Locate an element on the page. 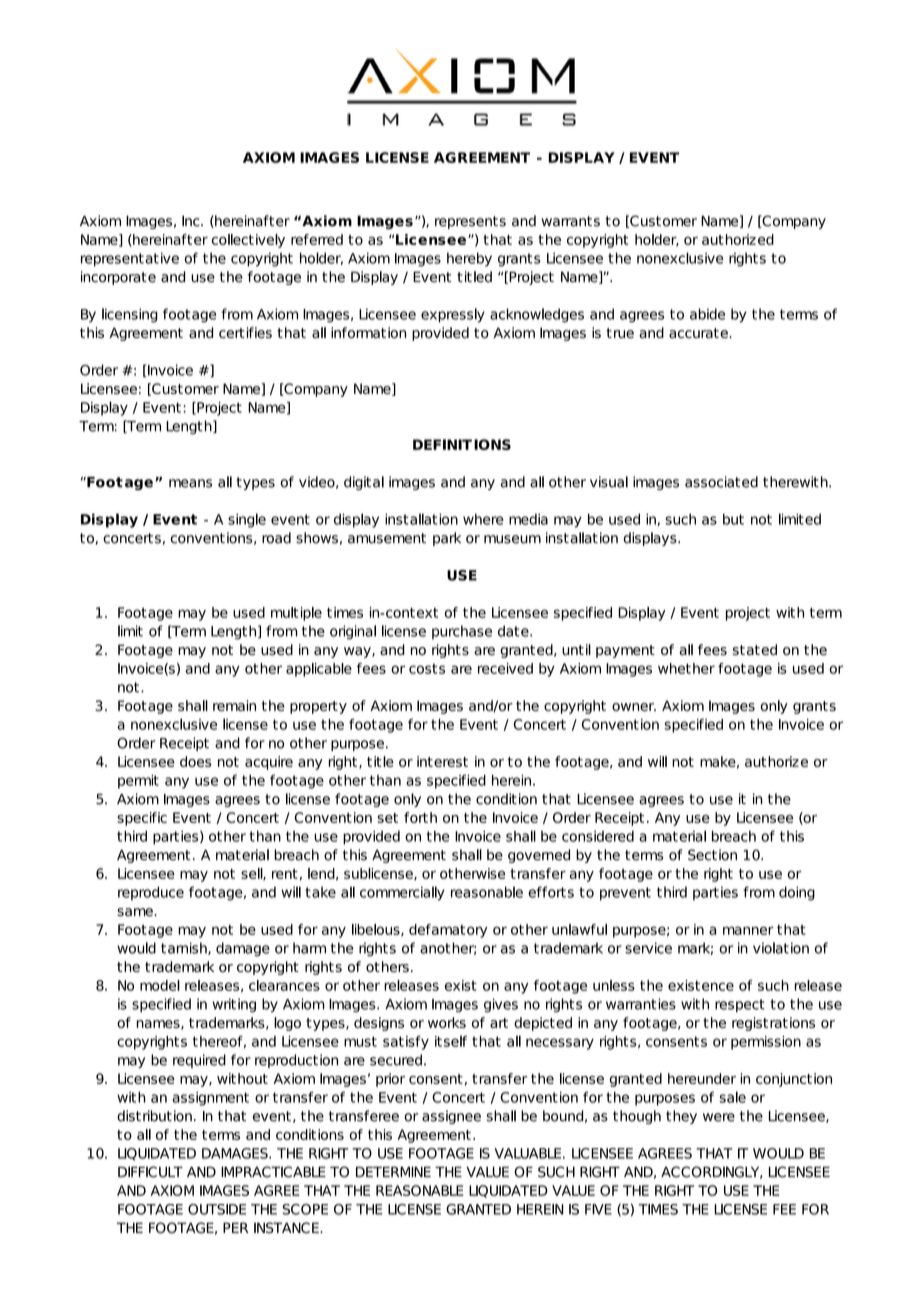 The height and width of the page is (1308, 924). assignee is located at coordinates (451, 1117).
